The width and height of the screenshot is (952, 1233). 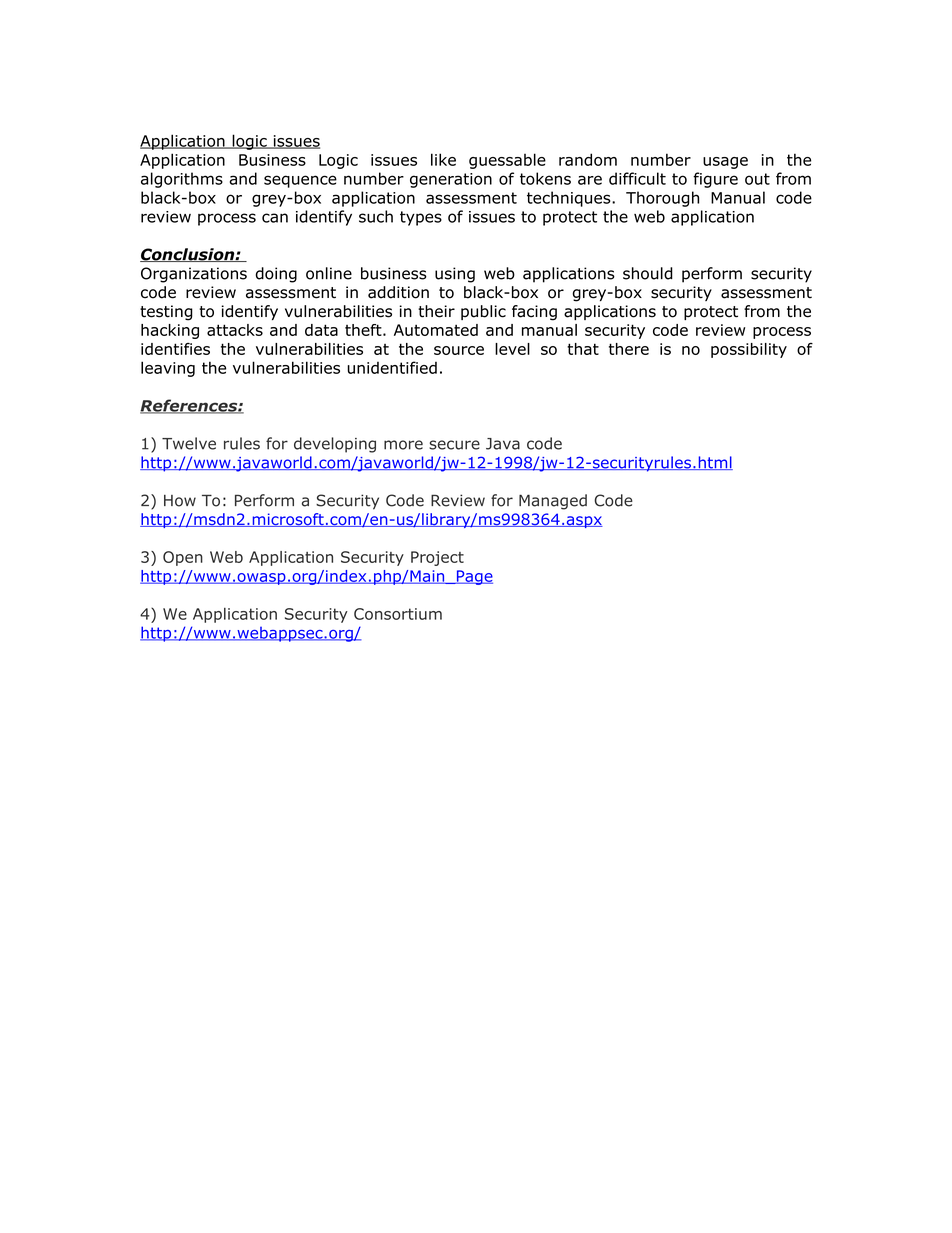 What do you see at coordinates (648, 273) in the screenshot?
I see `should` at bounding box center [648, 273].
